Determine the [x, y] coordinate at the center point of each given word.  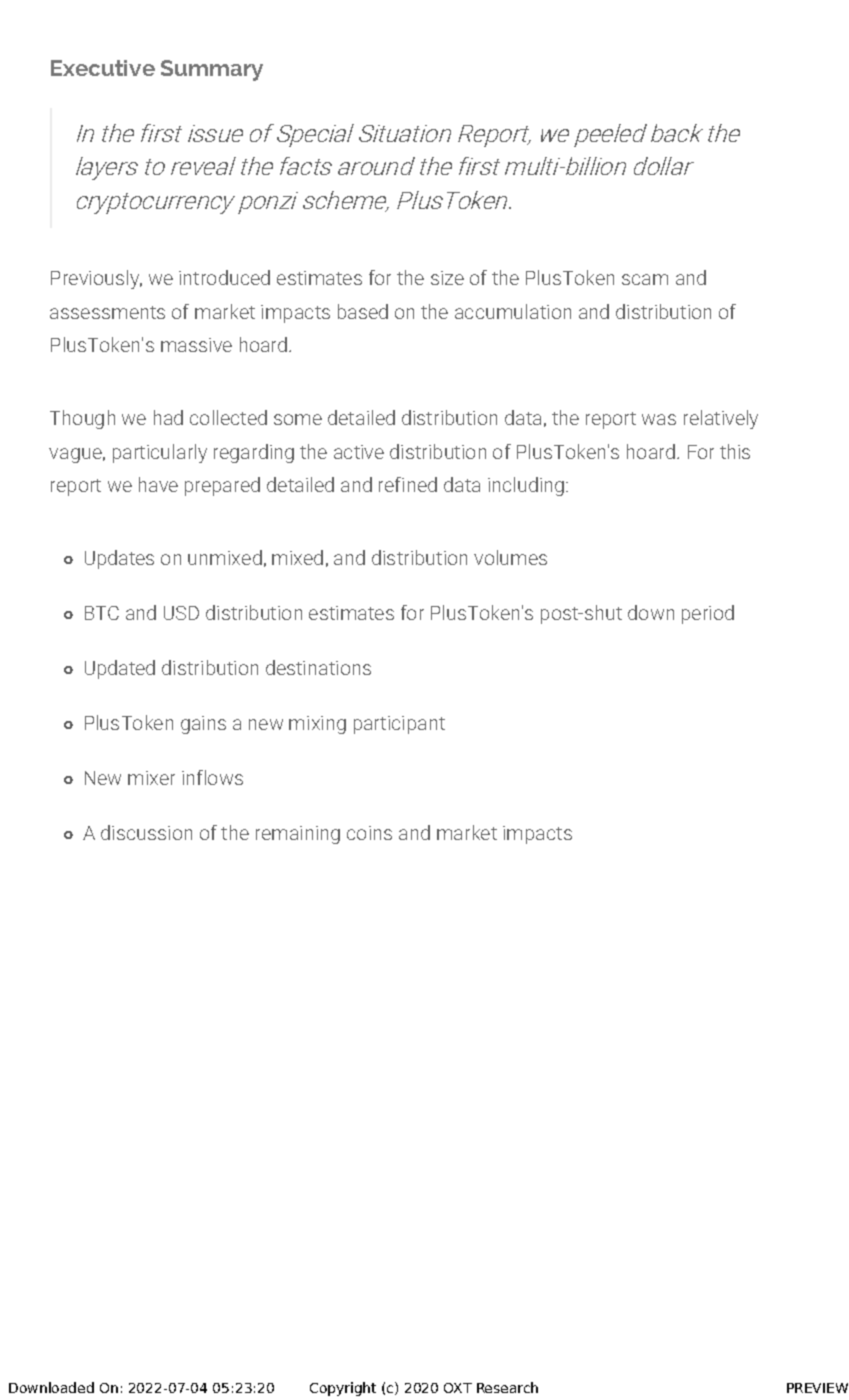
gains [203, 725]
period [708, 614]
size [447, 278]
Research [507, 1387]
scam [645, 279]
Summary [212, 70]
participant [399, 725]
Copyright [343, 1389]
